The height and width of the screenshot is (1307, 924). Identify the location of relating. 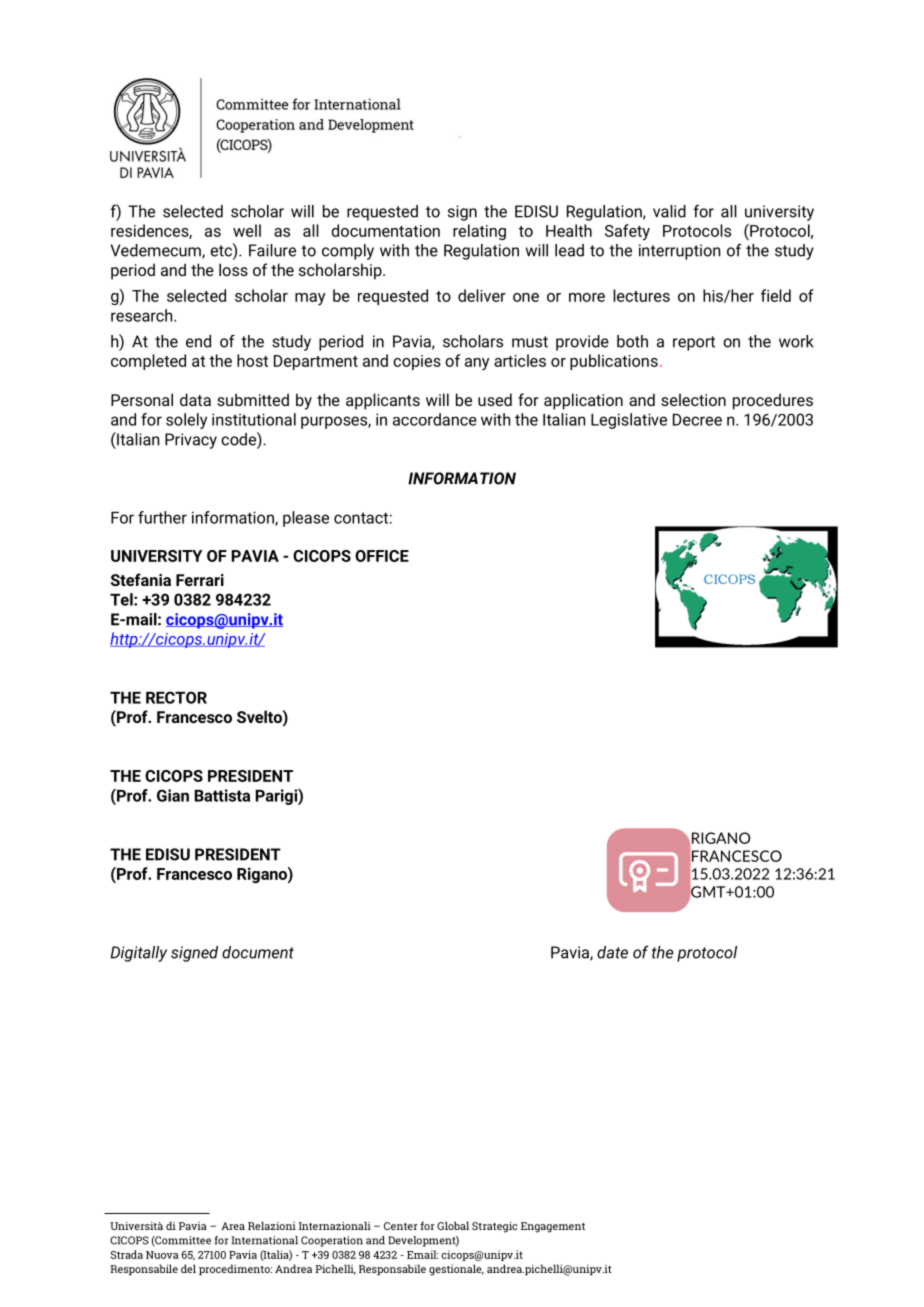
(479, 232).
